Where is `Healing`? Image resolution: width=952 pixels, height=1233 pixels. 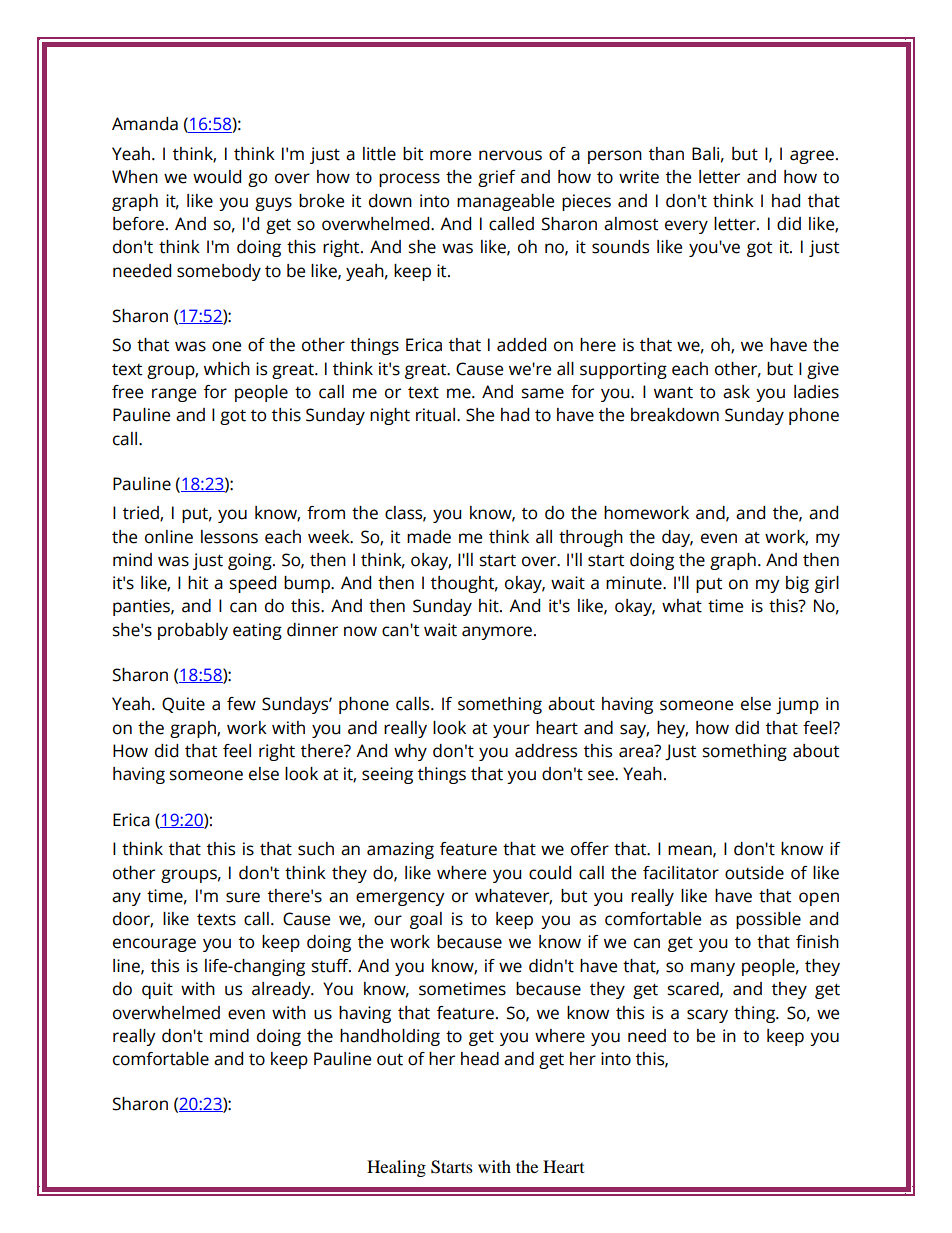 Healing is located at coordinates (396, 1168).
